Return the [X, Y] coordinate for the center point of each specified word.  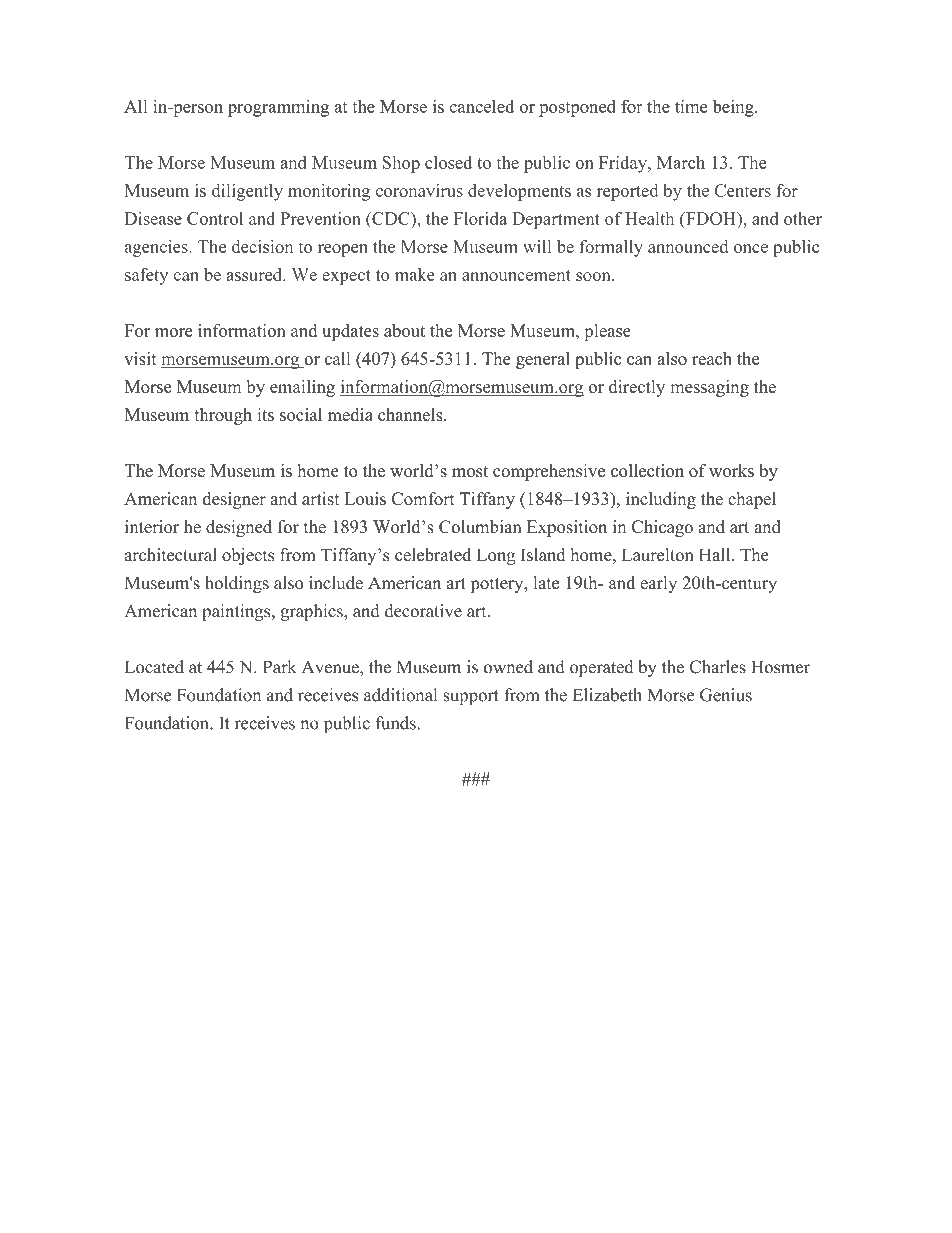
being [734, 108]
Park [279, 667]
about [404, 330]
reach [712, 358]
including [661, 500]
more [173, 332]
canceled [481, 106]
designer [234, 500]
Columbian [480, 527]
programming [278, 108]
